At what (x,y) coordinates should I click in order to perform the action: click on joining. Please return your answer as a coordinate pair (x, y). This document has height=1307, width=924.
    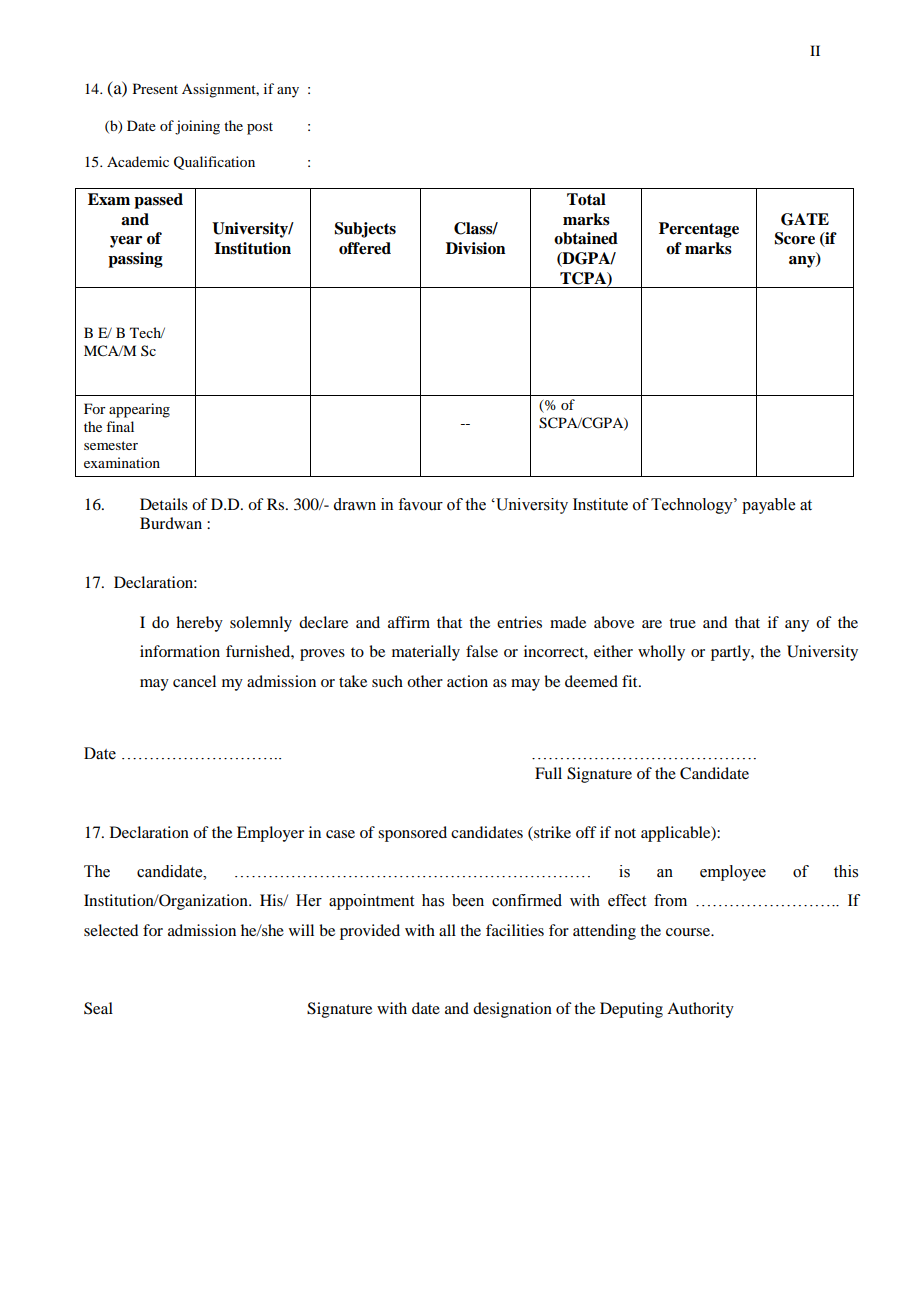
    Looking at the image, I should click on (197, 127).
